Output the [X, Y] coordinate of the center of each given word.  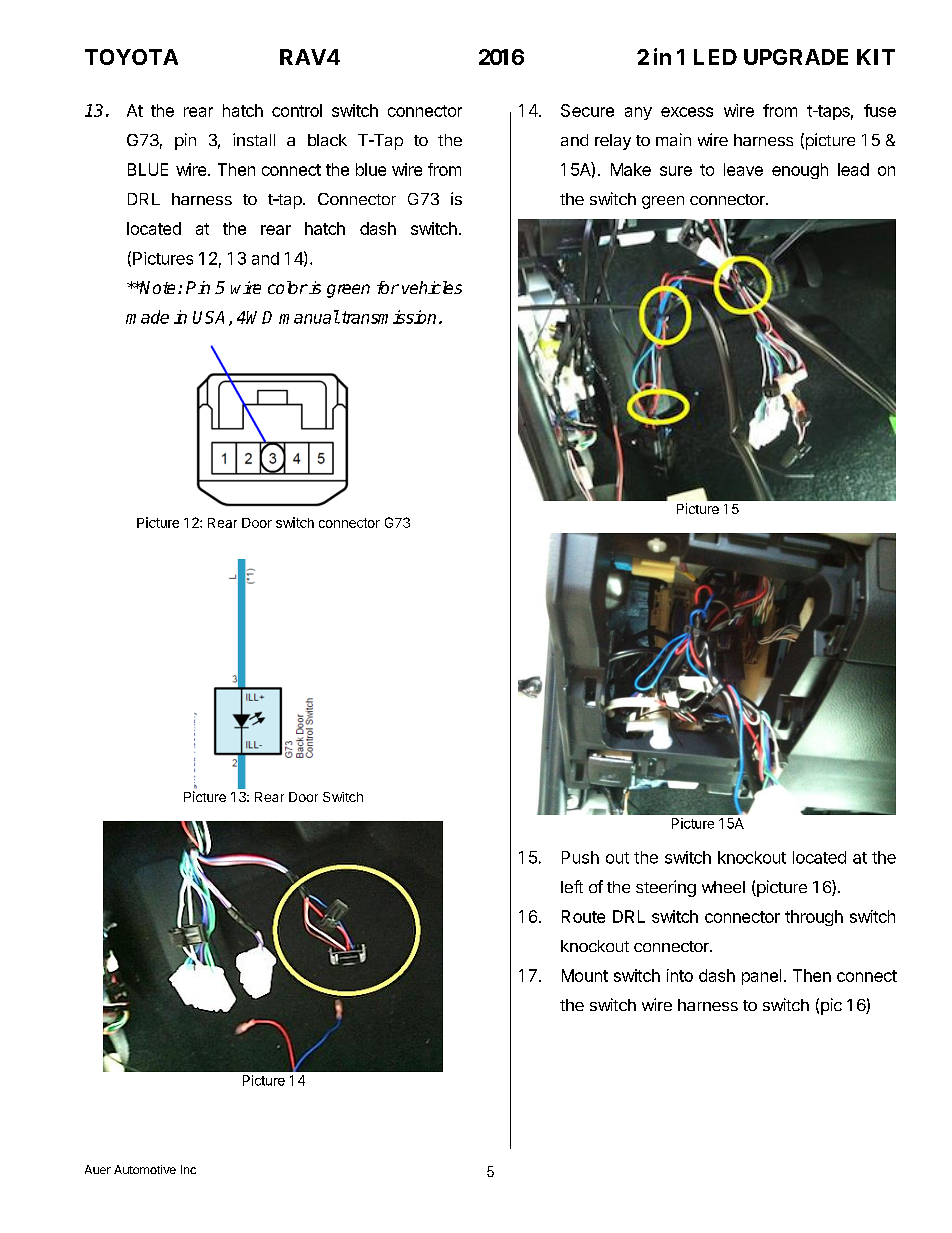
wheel [723, 887]
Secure [587, 110]
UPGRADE [796, 57]
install [254, 139]
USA [208, 317]
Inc [188, 1169]
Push [580, 857]
